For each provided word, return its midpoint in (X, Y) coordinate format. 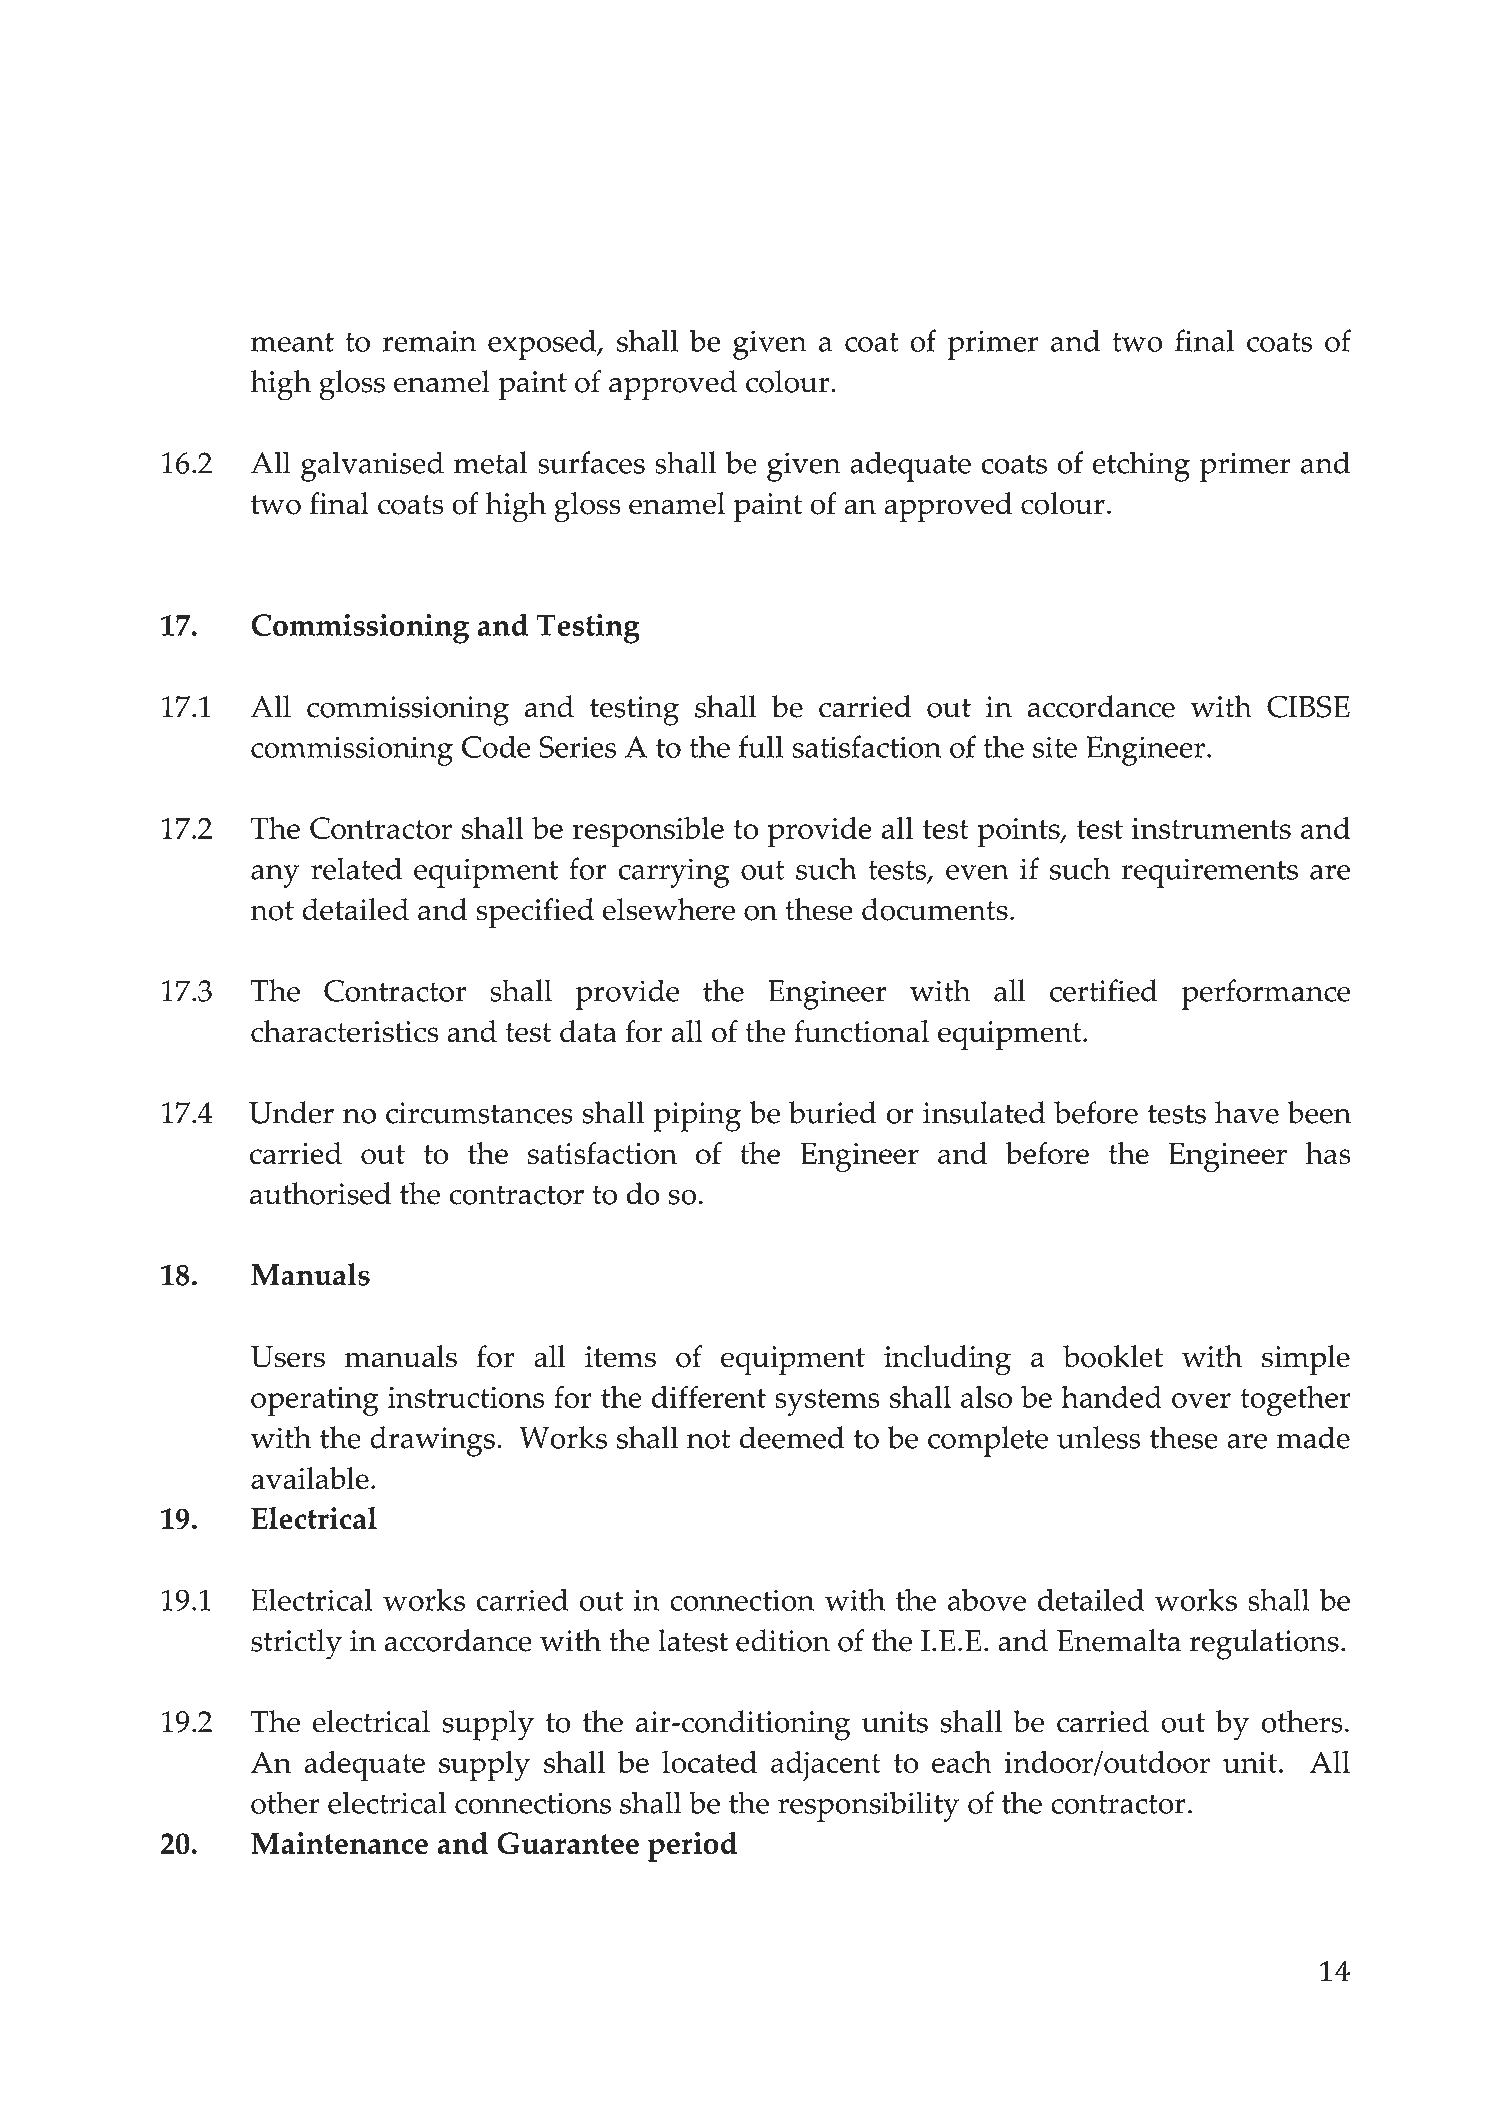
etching (1141, 466)
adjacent (826, 1766)
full (761, 746)
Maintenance (339, 1843)
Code (496, 746)
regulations (1264, 1644)
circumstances (479, 1113)
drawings (432, 1441)
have (1247, 1112)
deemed (792, 1437)
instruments (1211, 828)
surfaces (591, 462)
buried (833, 1112)
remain (429, 341)
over (1201, 1400)
